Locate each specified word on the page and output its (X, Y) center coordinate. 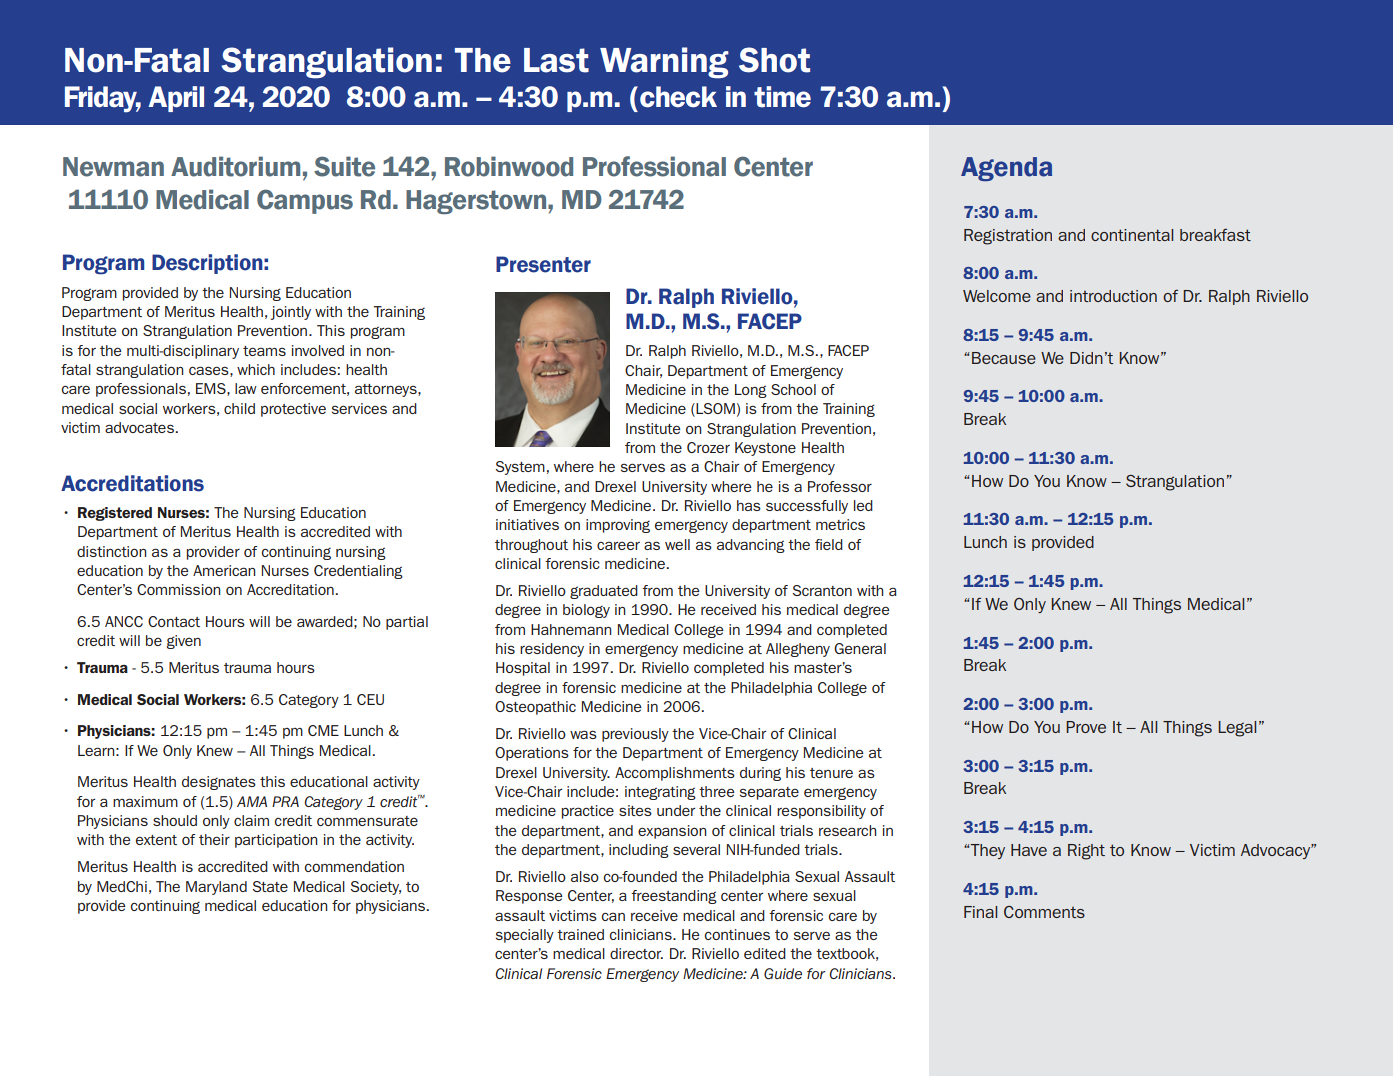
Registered (115, 514)
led (863, 505)
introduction (1113, 296)
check (678, 97)
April (176, 99)
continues (737, 934)
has (749, 505)
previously (635, 735)
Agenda (1006, 169)
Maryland (216, 888)
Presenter (543, 264)
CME (323, 730)
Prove (1086, 727)
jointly (291, 313)
